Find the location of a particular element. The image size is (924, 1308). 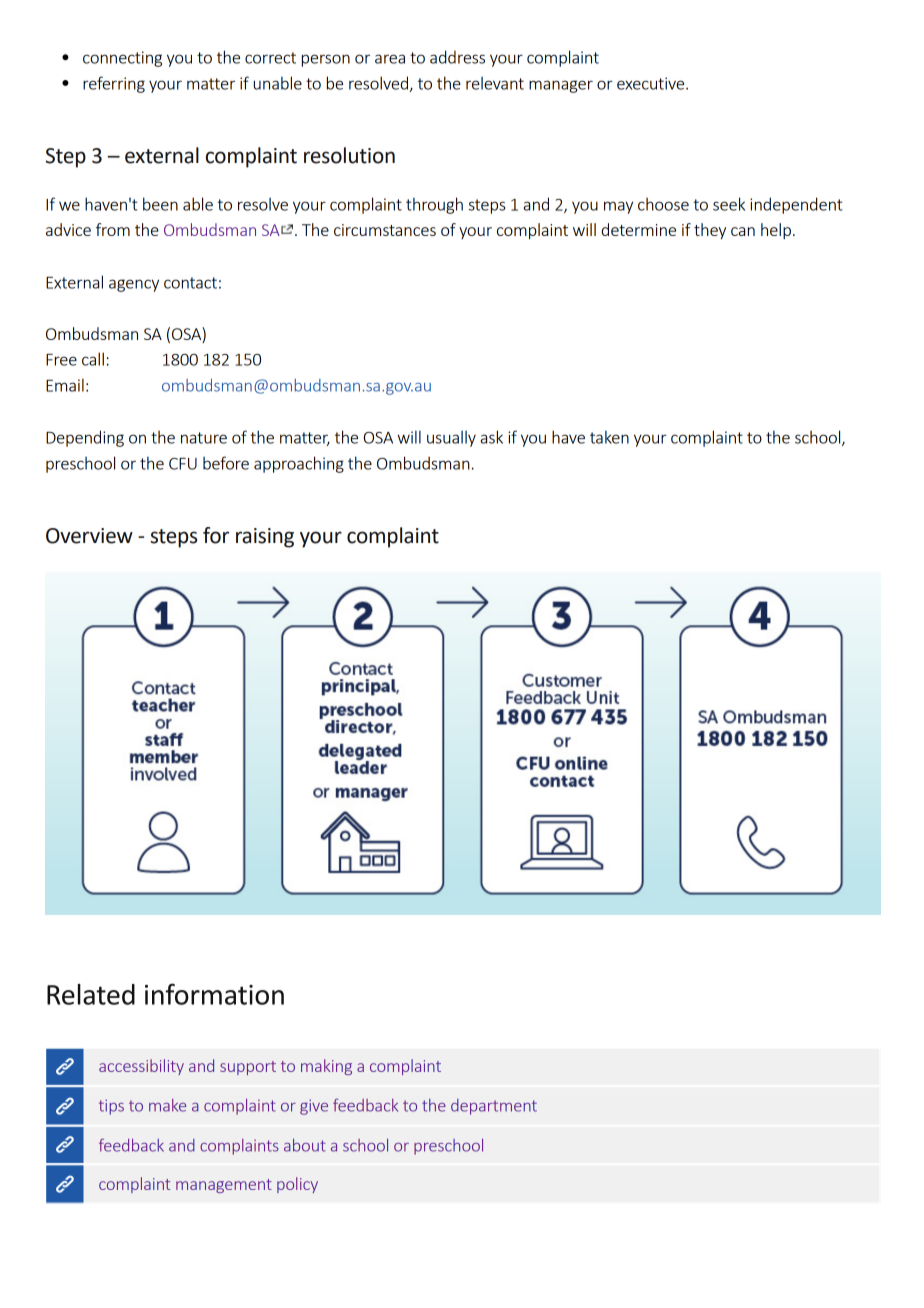

about is located at coordinates (305, 1145).
